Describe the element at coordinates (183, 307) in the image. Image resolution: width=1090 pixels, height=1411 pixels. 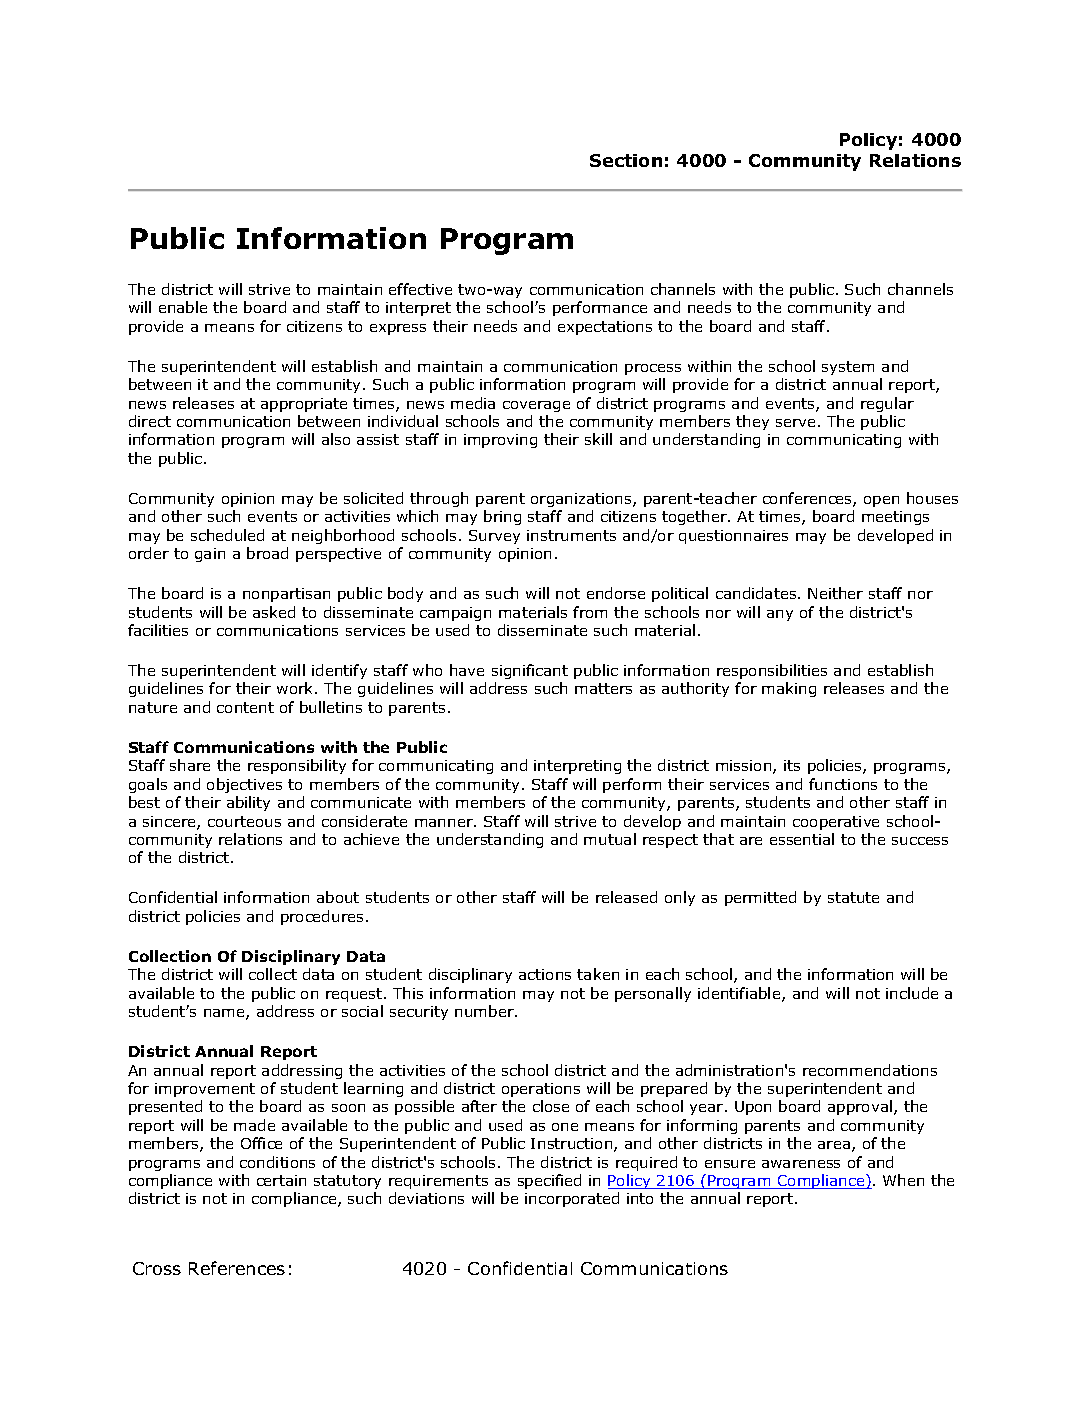
I see `enable` at that location.
